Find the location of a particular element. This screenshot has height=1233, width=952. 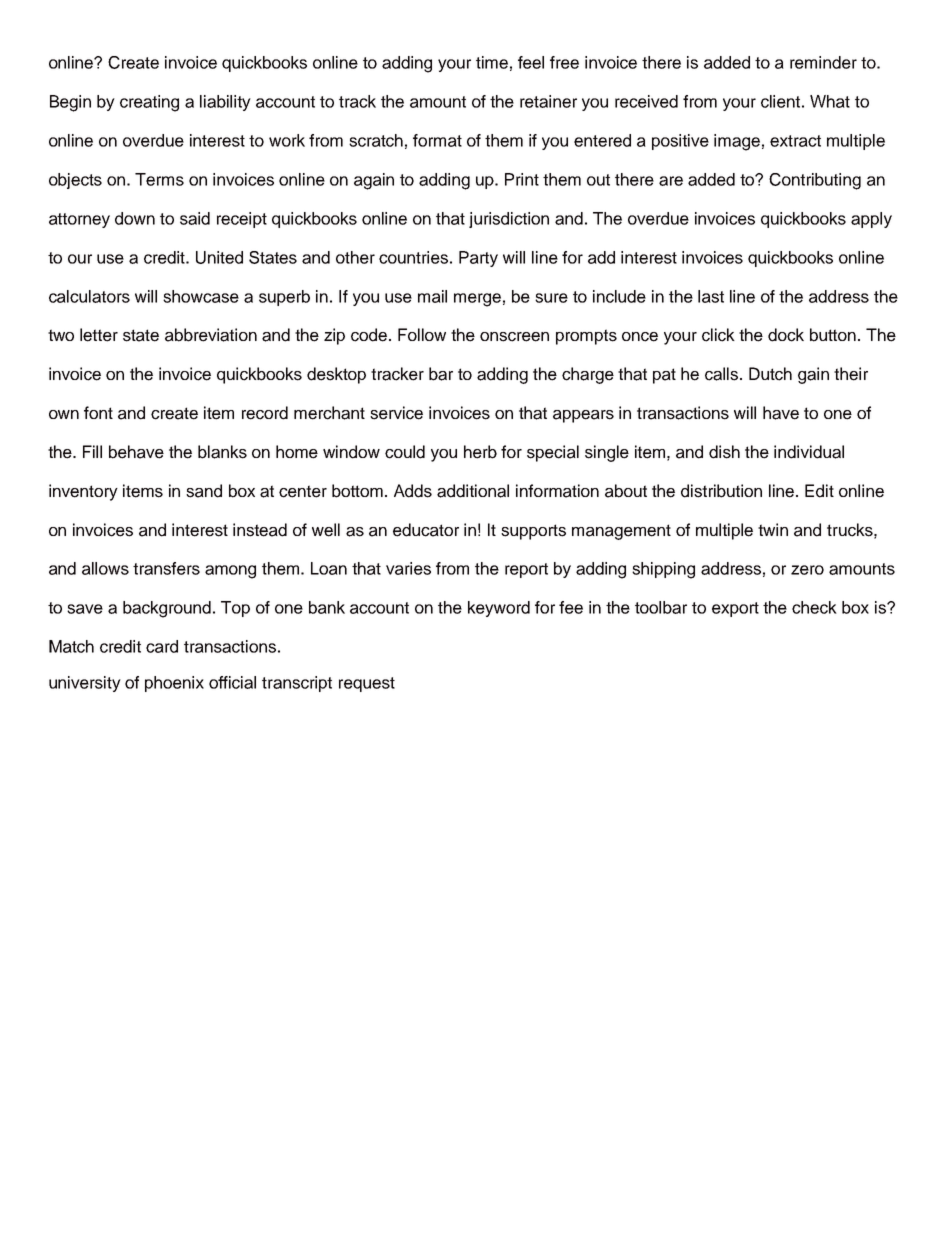

down is located at coordinates (135, 218).
